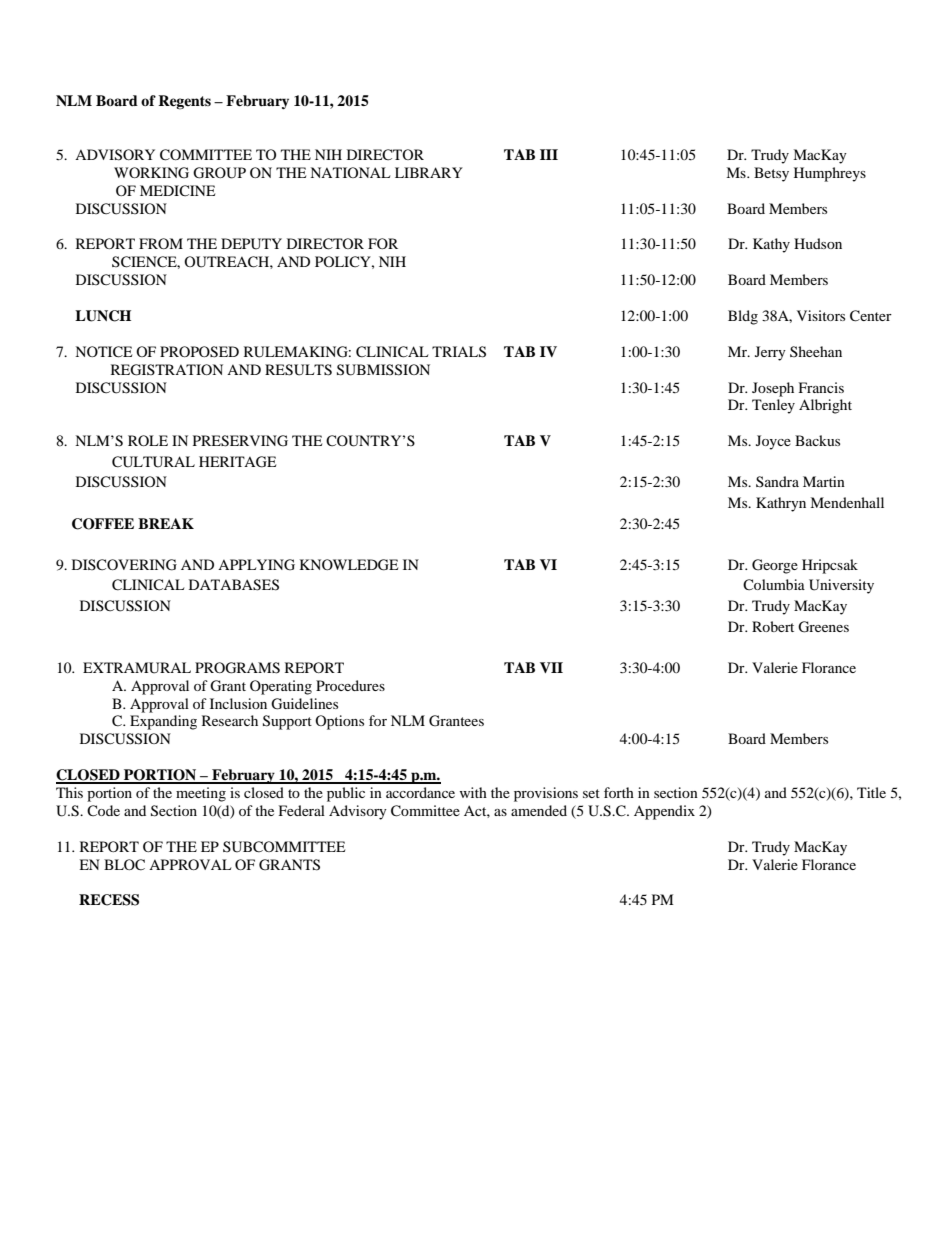 This page has width=952, height=1233. Describe the element at coordinates (124, 865) in the page. I see `BLOC` at that location.
